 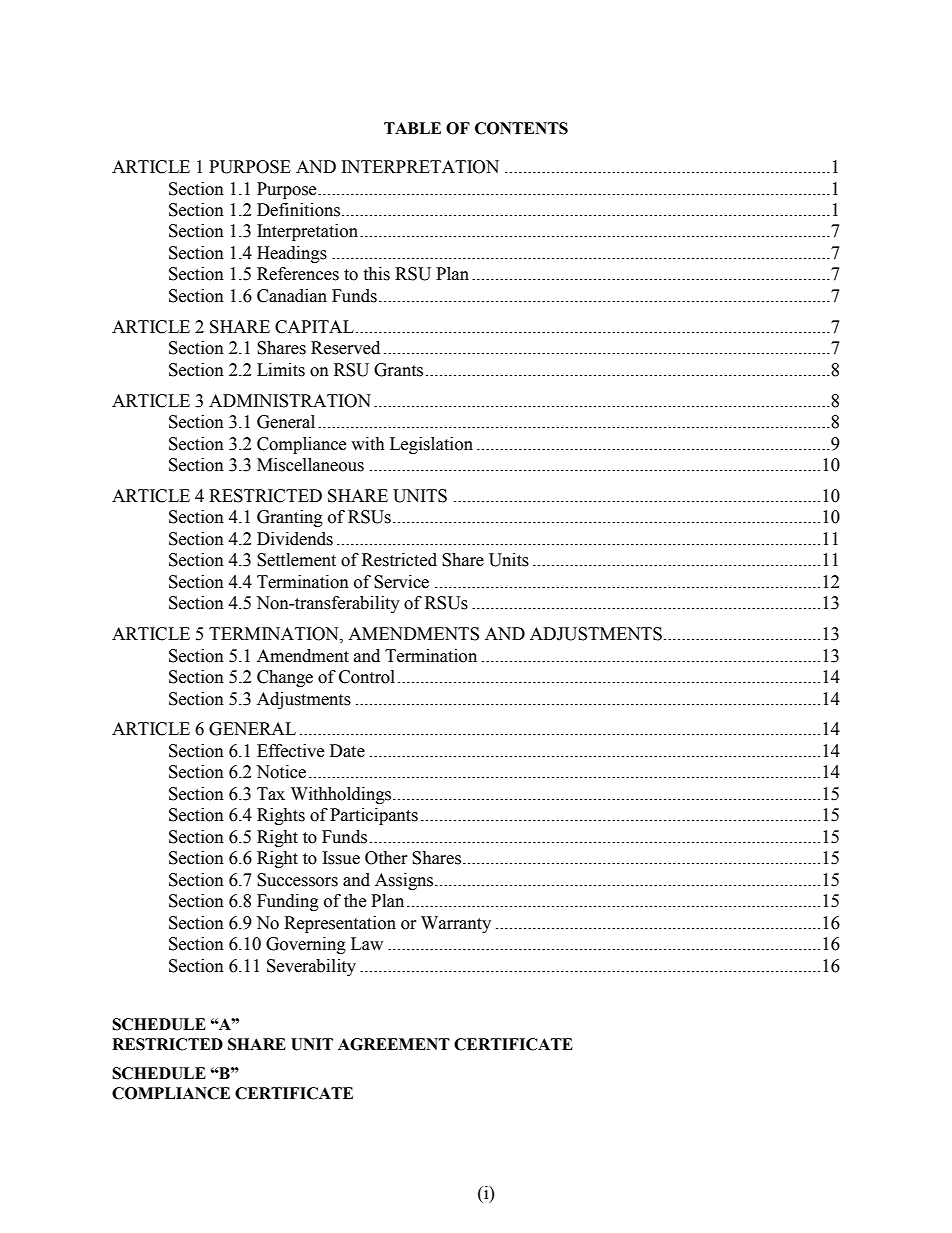 I want to click on Severability, so click(x=311, y=967).
